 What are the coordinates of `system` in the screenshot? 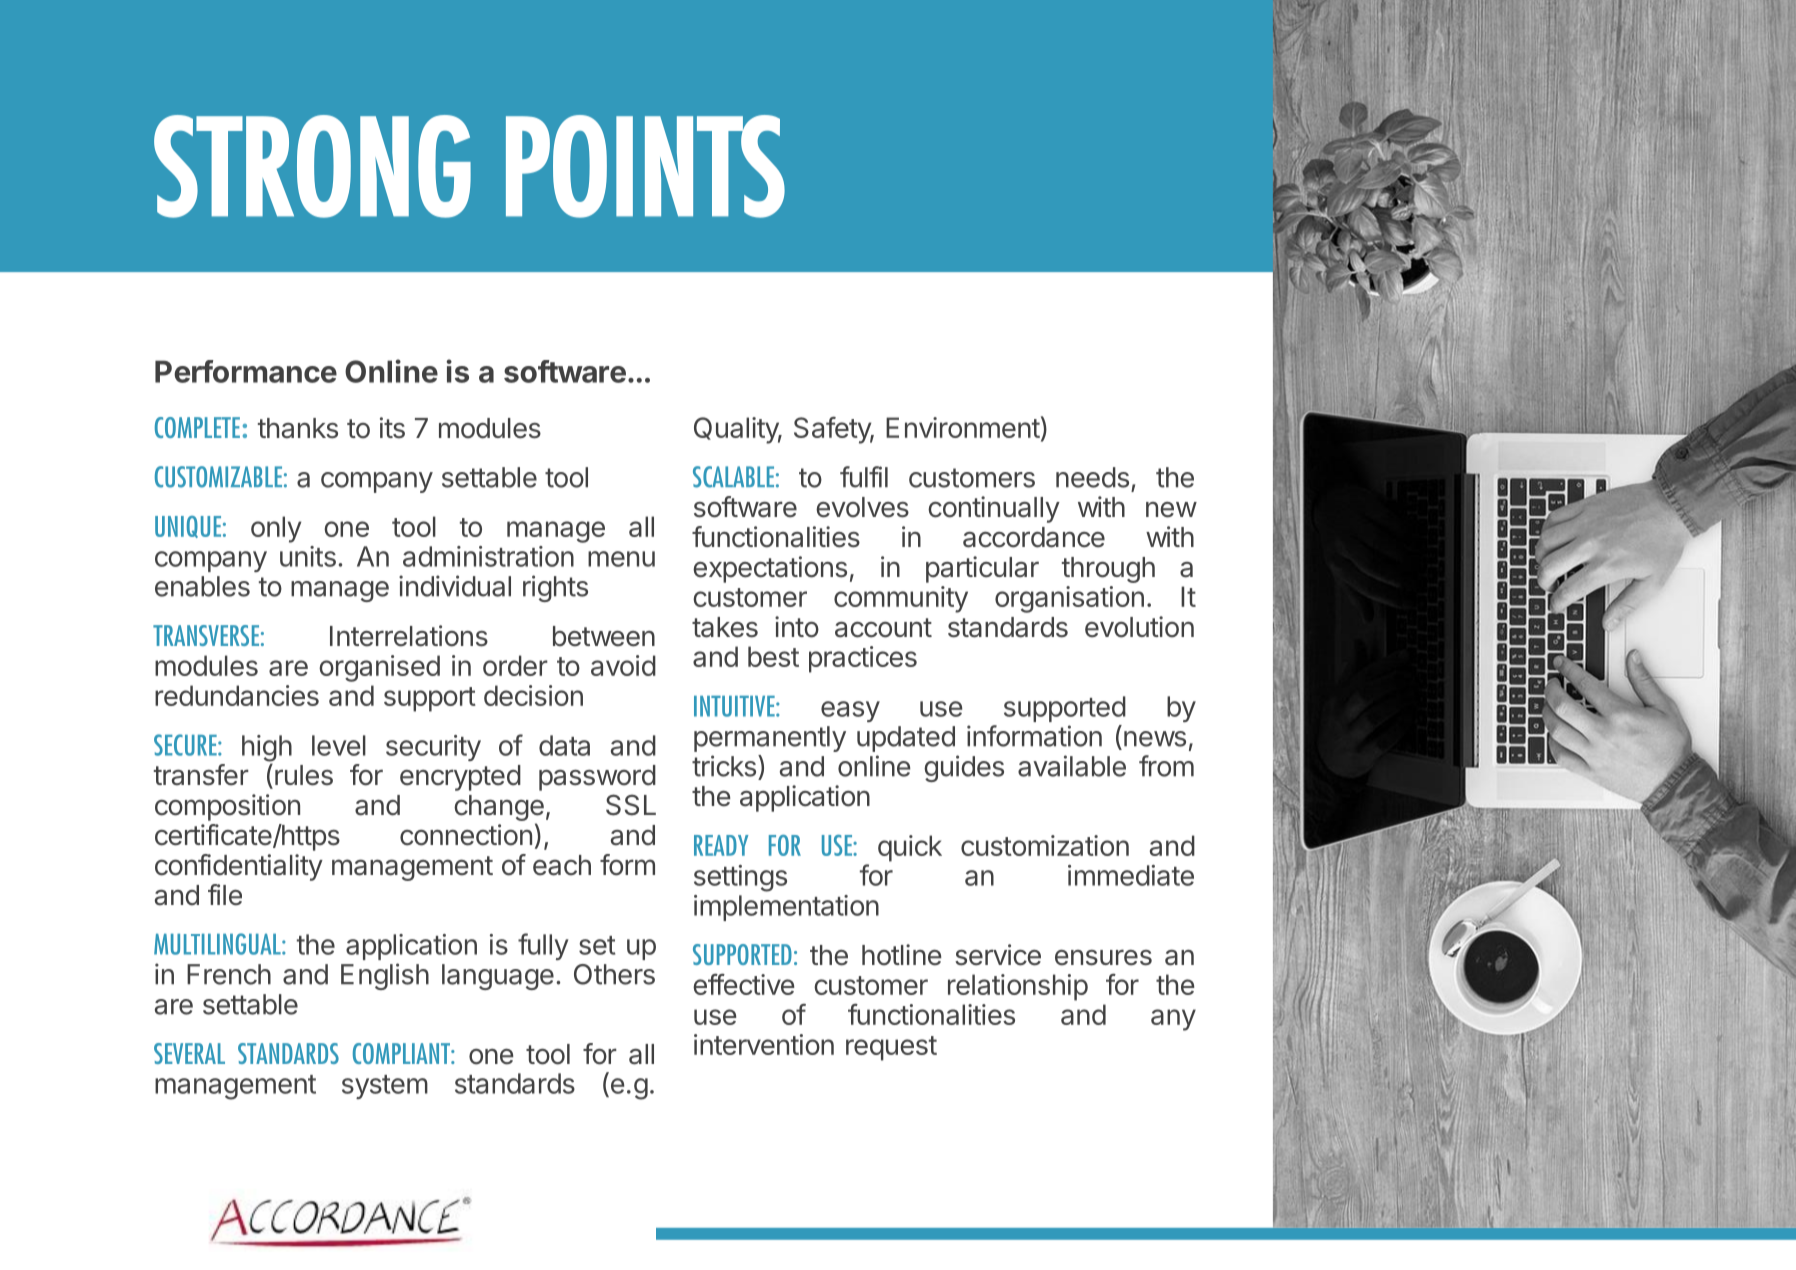 It's located at (385, 1087).
